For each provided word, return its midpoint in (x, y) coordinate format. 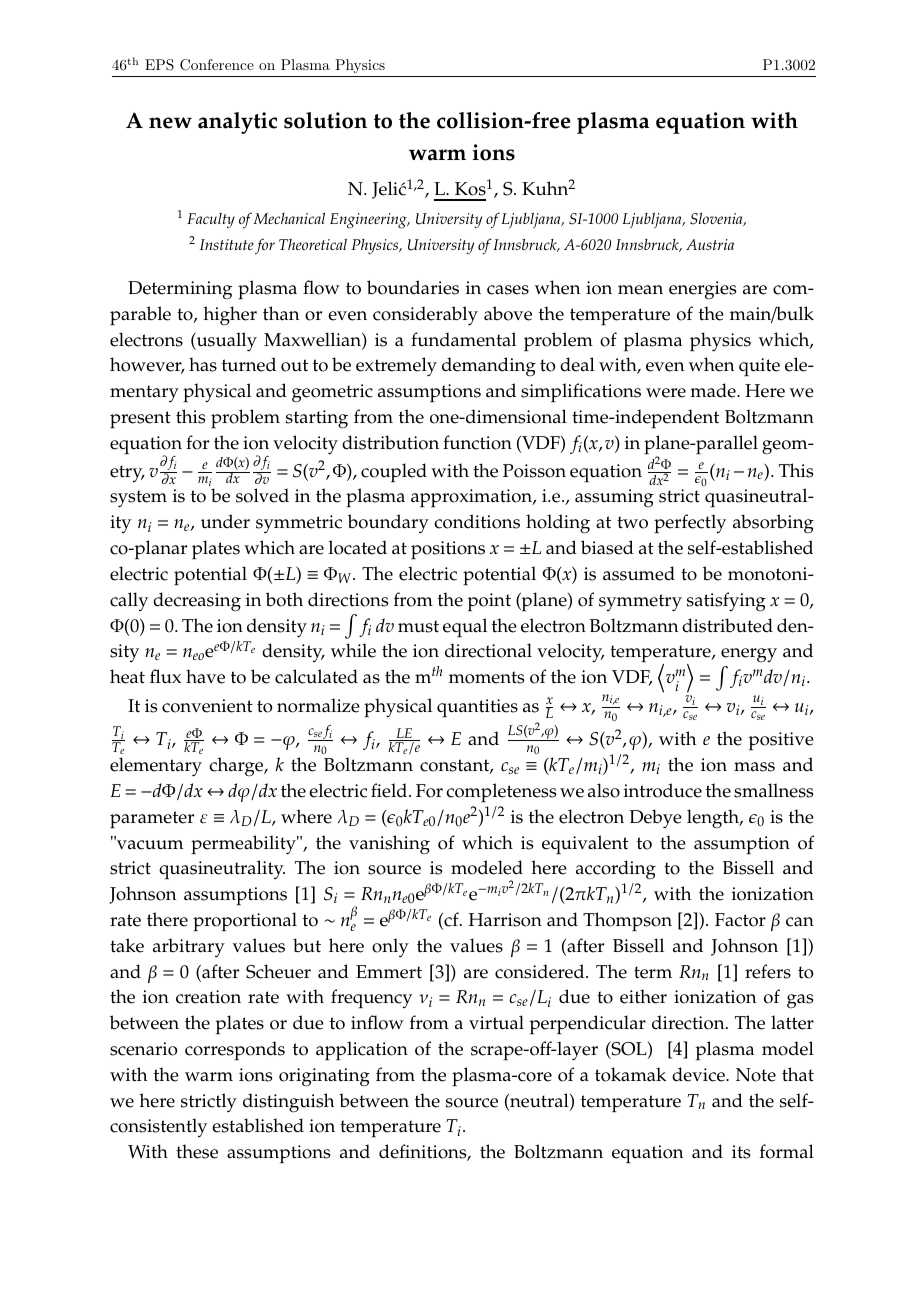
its (741, 1152)
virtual (496, 1022)
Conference (217, 65)
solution (325, 120)
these (197, 1151)
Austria (710, 244)
